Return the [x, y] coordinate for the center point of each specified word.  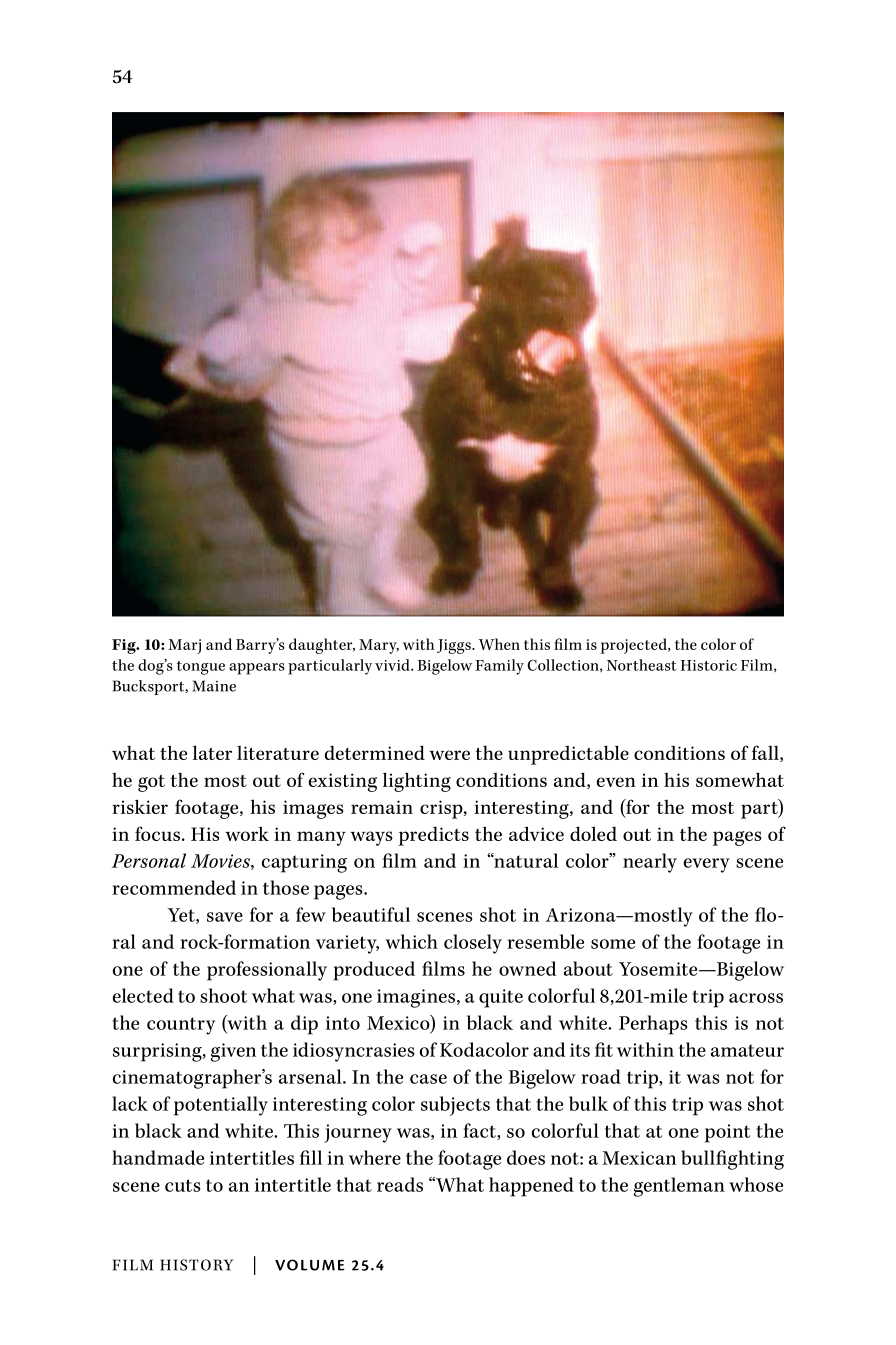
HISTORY [196, 1265]
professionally [267, 971]
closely [473, 944]
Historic [709, 665]
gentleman [679, 1187]
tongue [201, 668]
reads [400, 1184]
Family [499, 667]
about [588, 968]
